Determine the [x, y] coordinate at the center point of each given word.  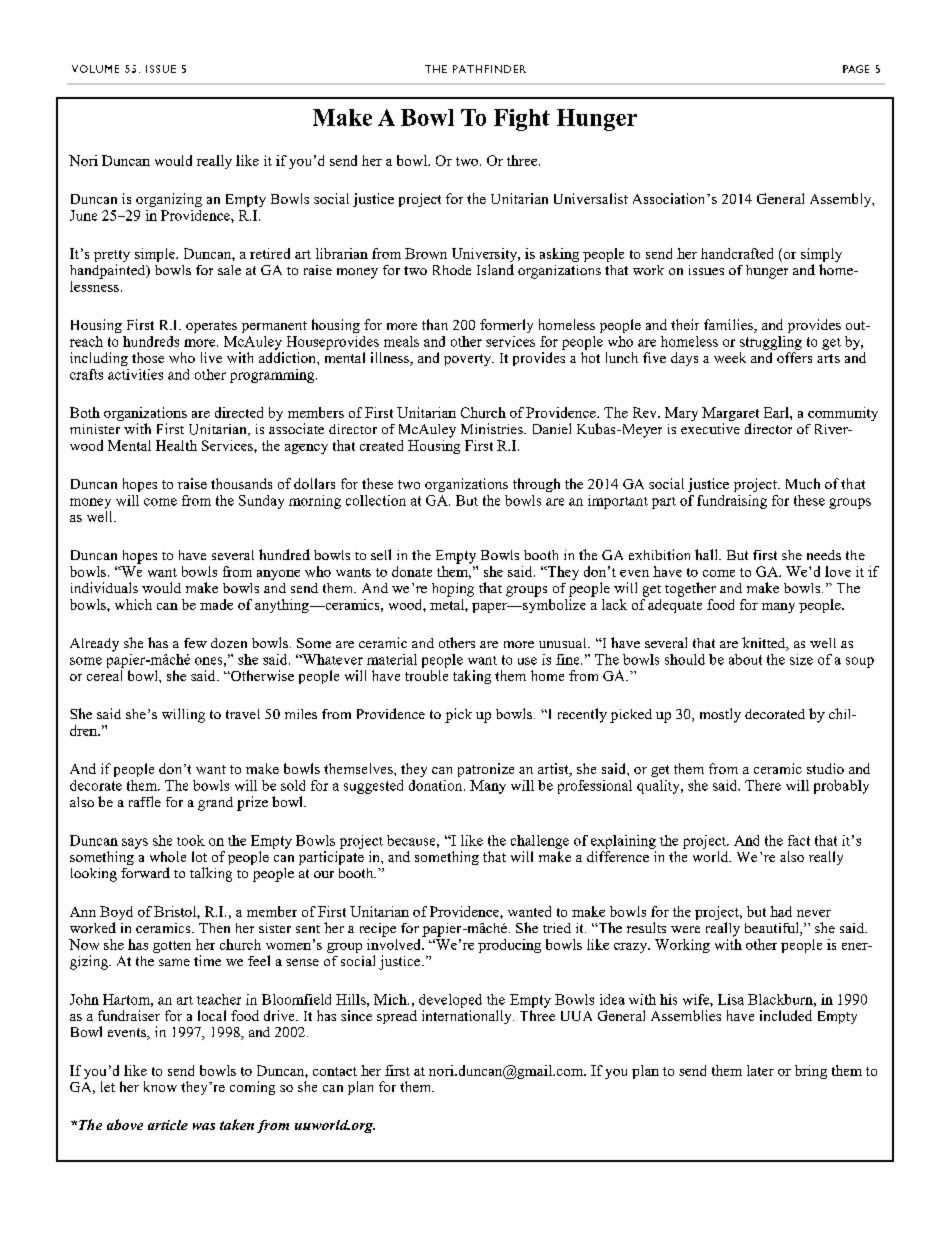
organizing [169, 200]
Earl [777, 412]
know [160, 1086]
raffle [145, 801]
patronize [486, 770]
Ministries [493, 428]
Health [176, 445]
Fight [522, 120]
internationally [468, 1017]
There [763, 785]
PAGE [856, 69]
